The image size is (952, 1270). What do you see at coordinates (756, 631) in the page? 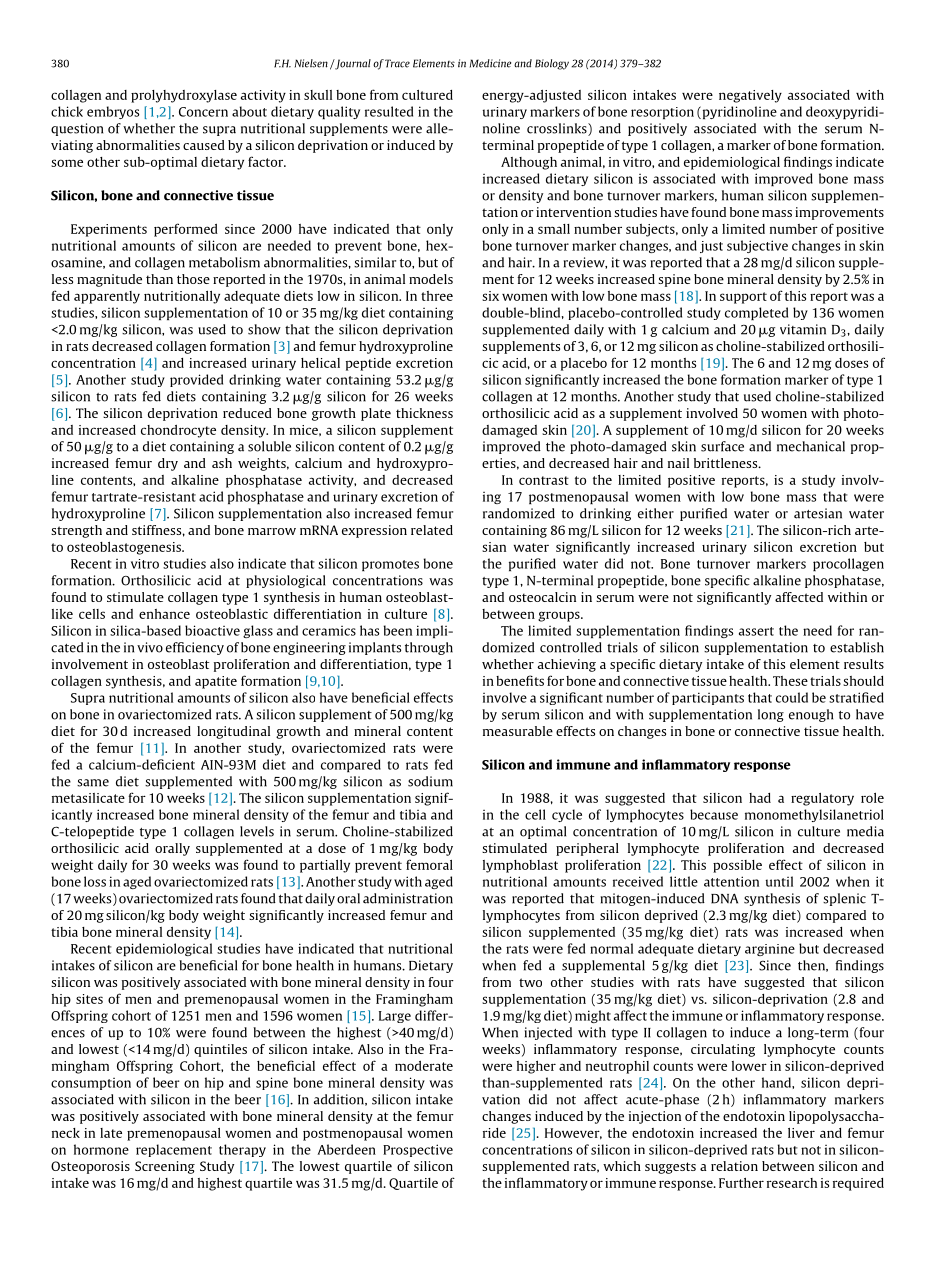
I see `assert` at bounding box center [756, 631].
